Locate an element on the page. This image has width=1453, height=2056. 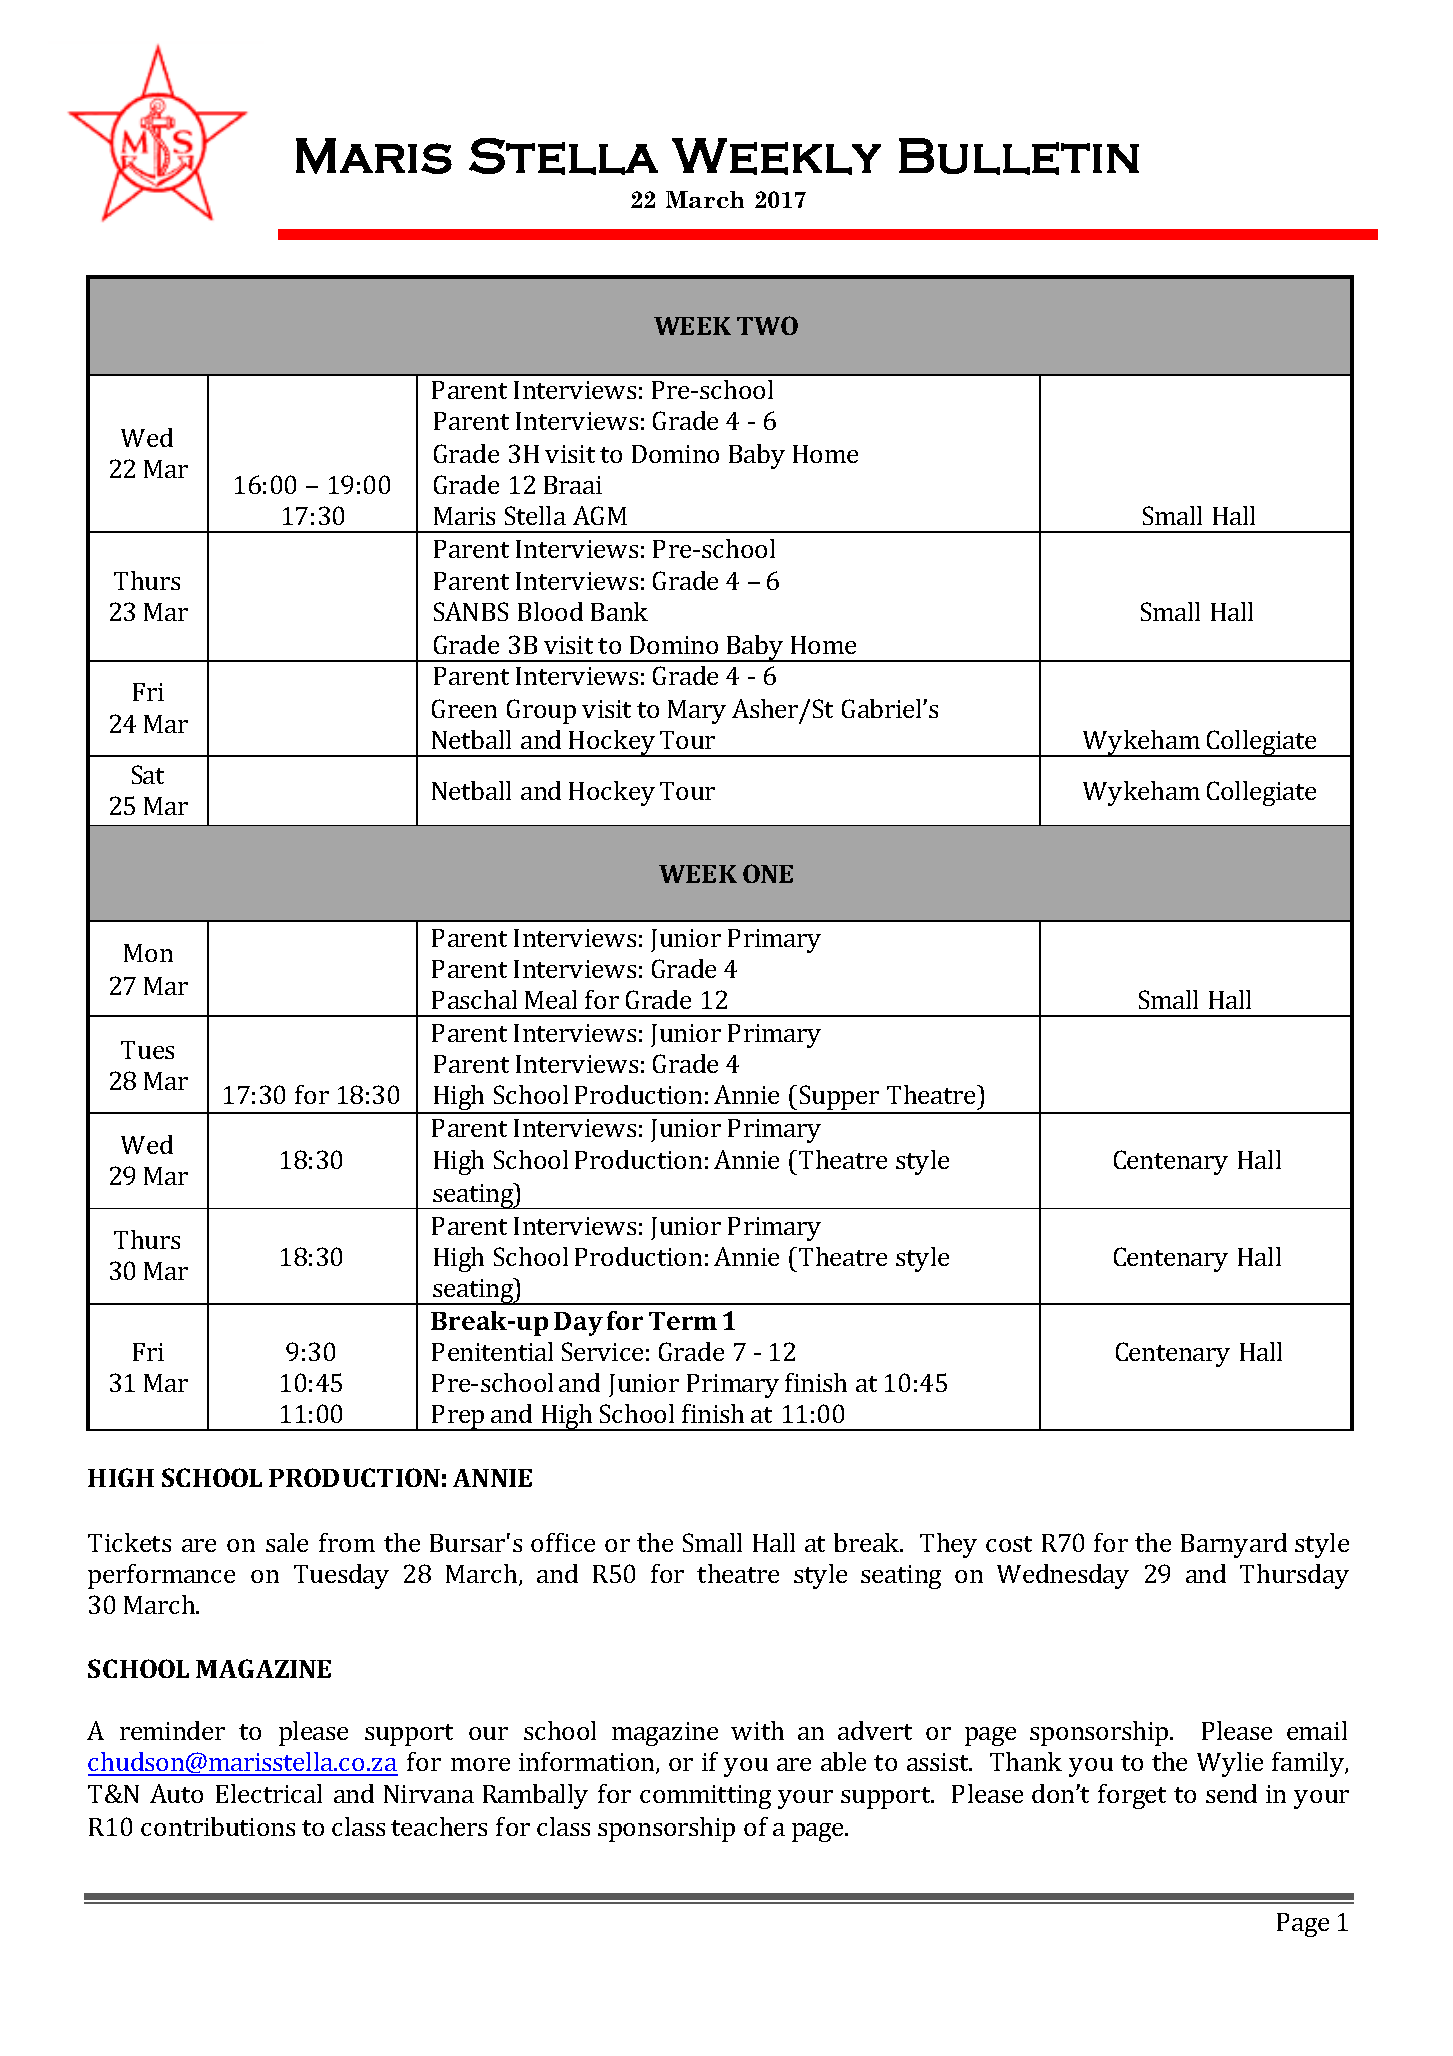
TWO is located at coordinates (767, 325).
